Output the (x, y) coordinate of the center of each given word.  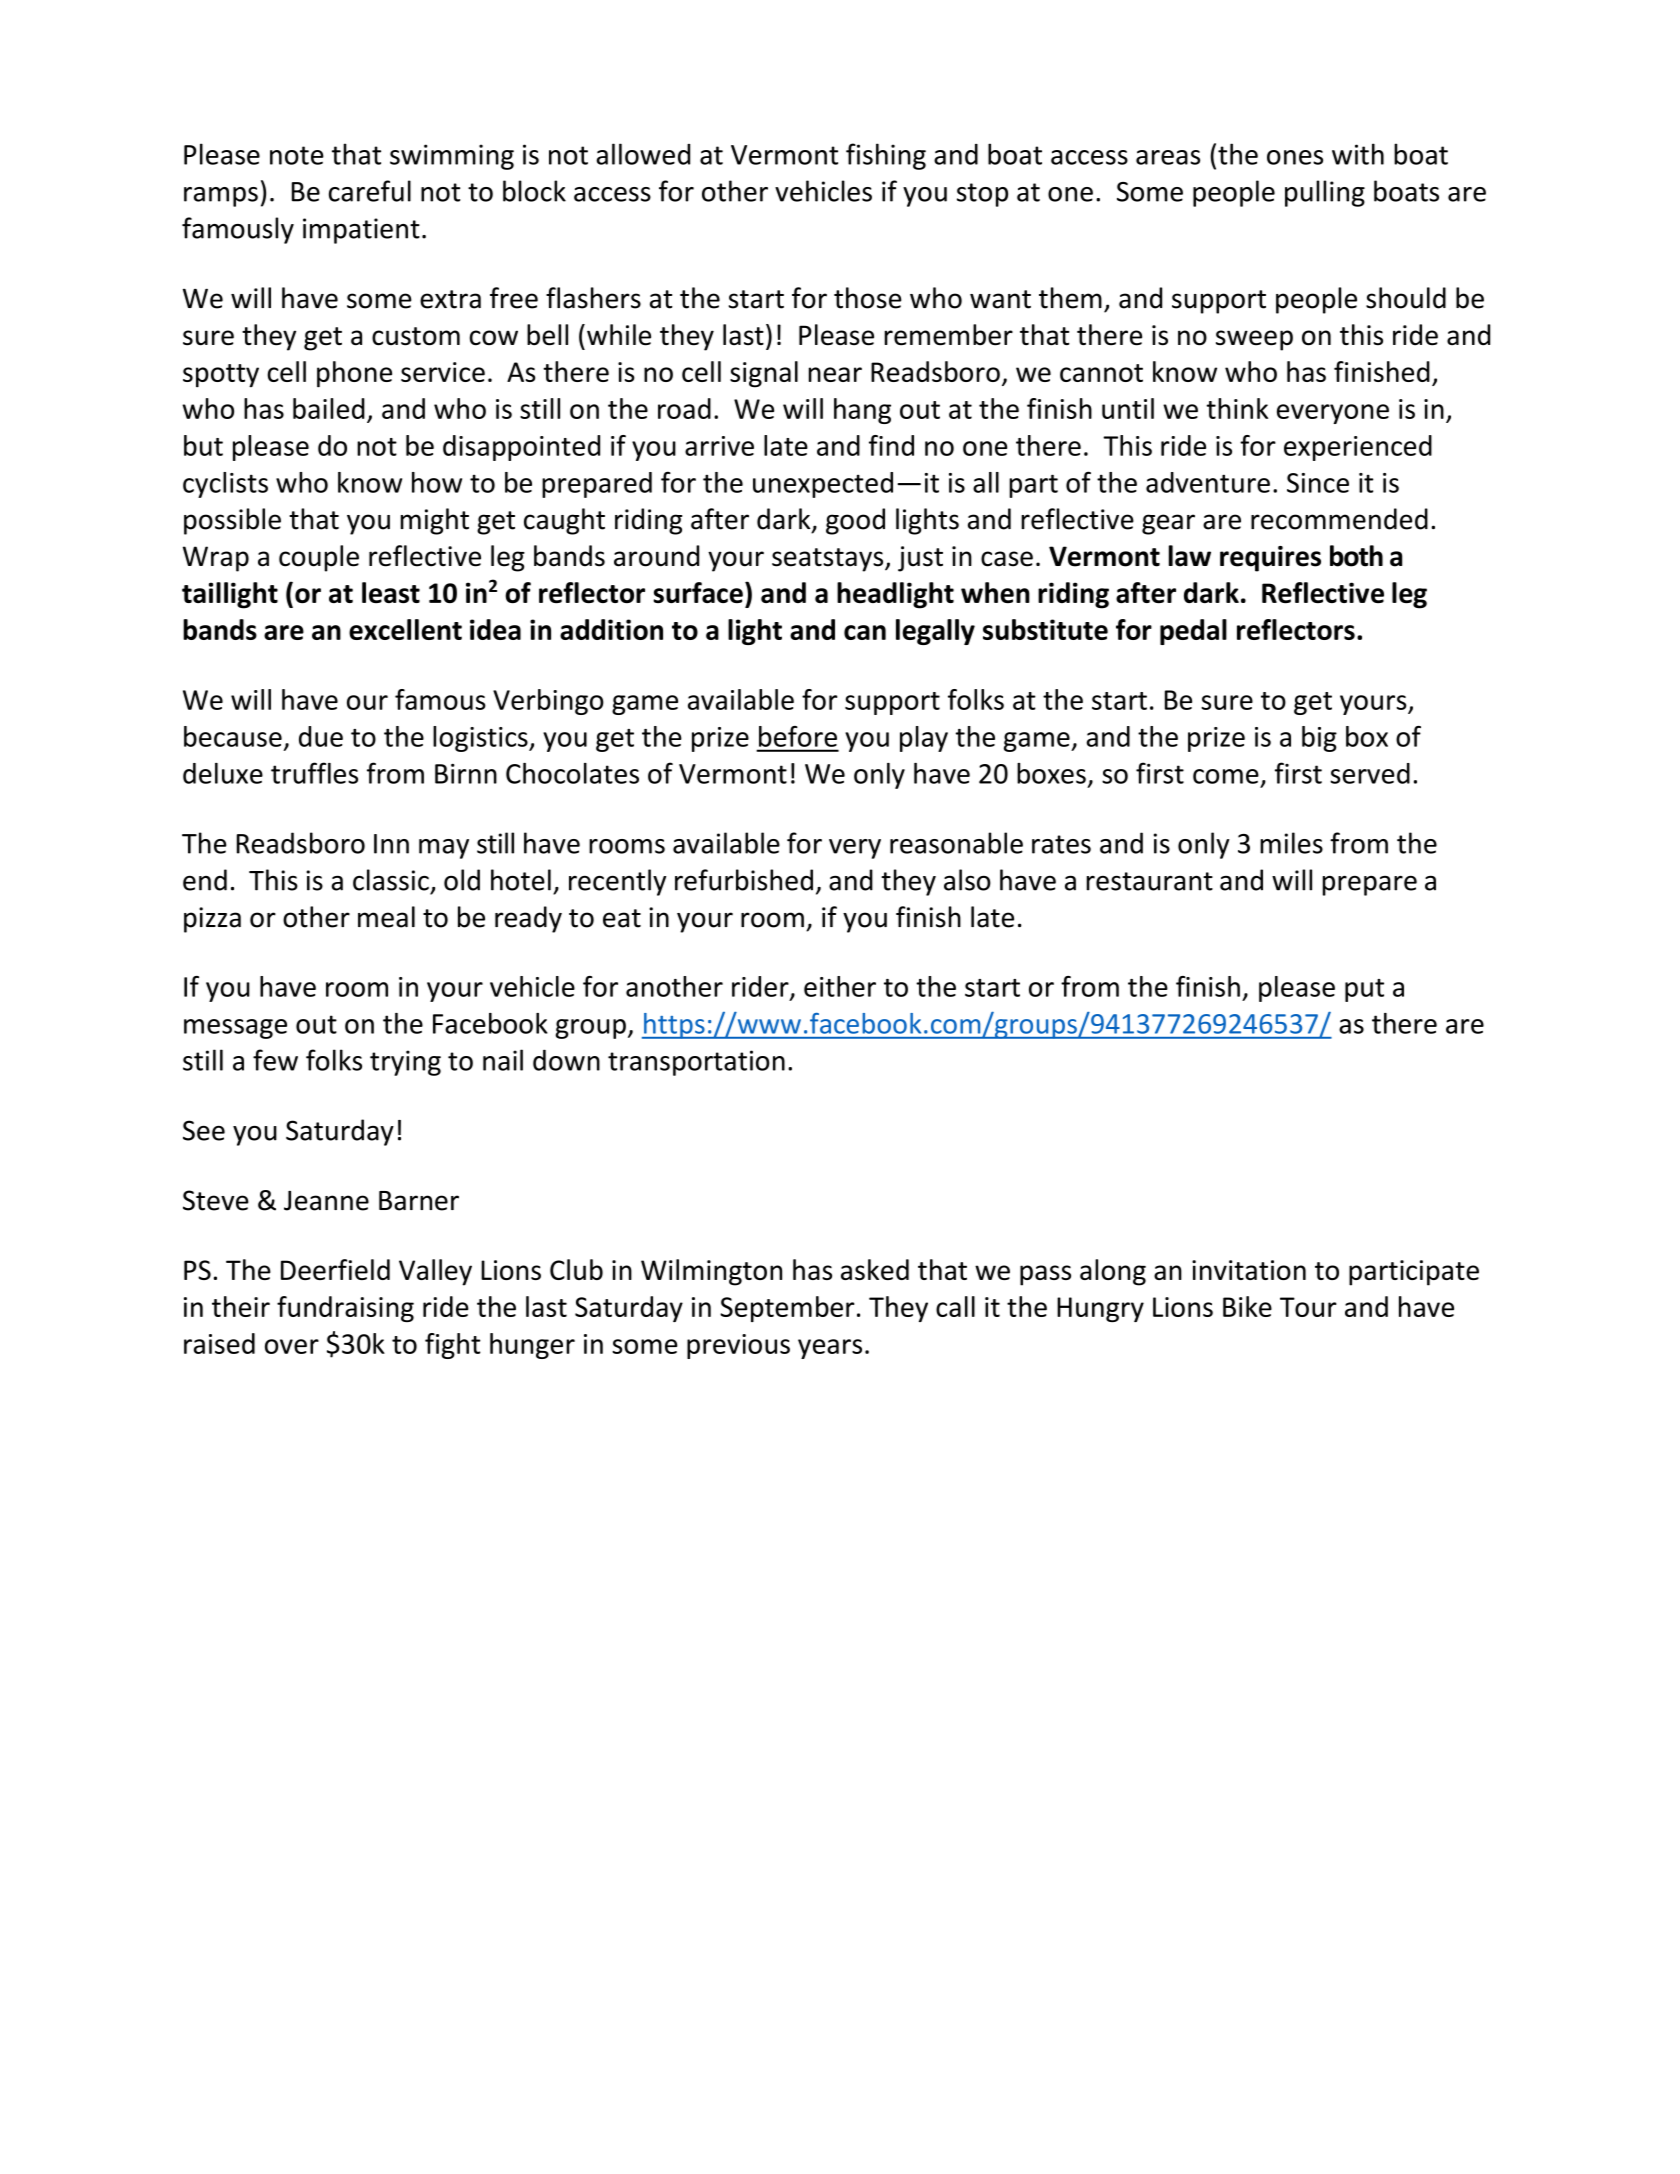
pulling (1325, 193)
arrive (719, 446)
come (1226, 776)
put (1364, 990)
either (840, 986)
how (437, 482)
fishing (886, 156)
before (798, 736)
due (321, 736)
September (787, 1309)
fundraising (345, 1309)
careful (370, 191)
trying (405, 1063)
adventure (1208, 482)
